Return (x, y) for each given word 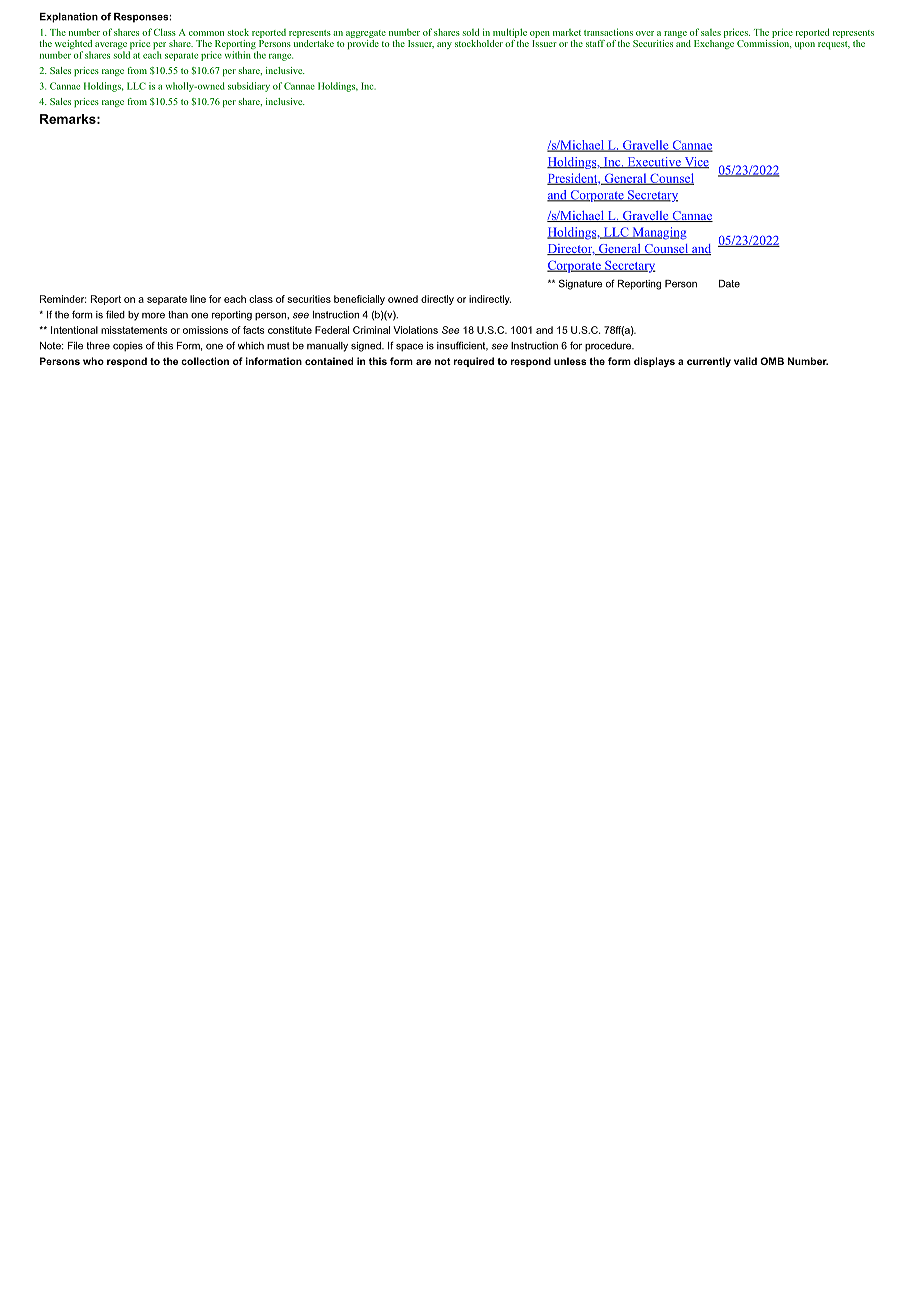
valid (745, 361)
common (206, 33)
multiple (510, 33)
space (409, 347)
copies (128, 346)
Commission (764, 43)
